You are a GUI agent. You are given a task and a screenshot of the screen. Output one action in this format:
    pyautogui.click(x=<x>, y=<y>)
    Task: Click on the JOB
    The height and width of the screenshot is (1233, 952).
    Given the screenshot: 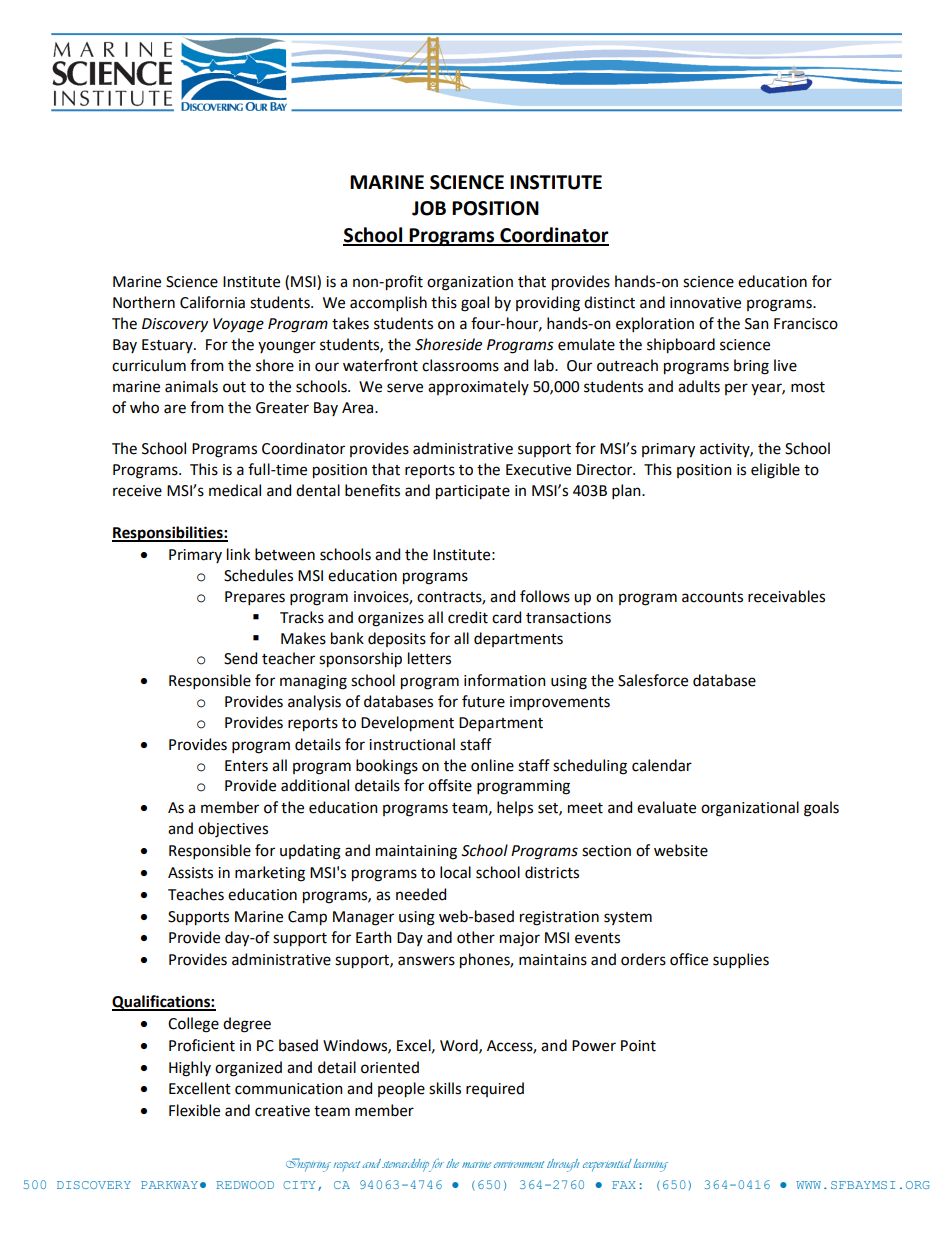 What is the action you would take?
    pyautogui.click(x=429, y=208)
